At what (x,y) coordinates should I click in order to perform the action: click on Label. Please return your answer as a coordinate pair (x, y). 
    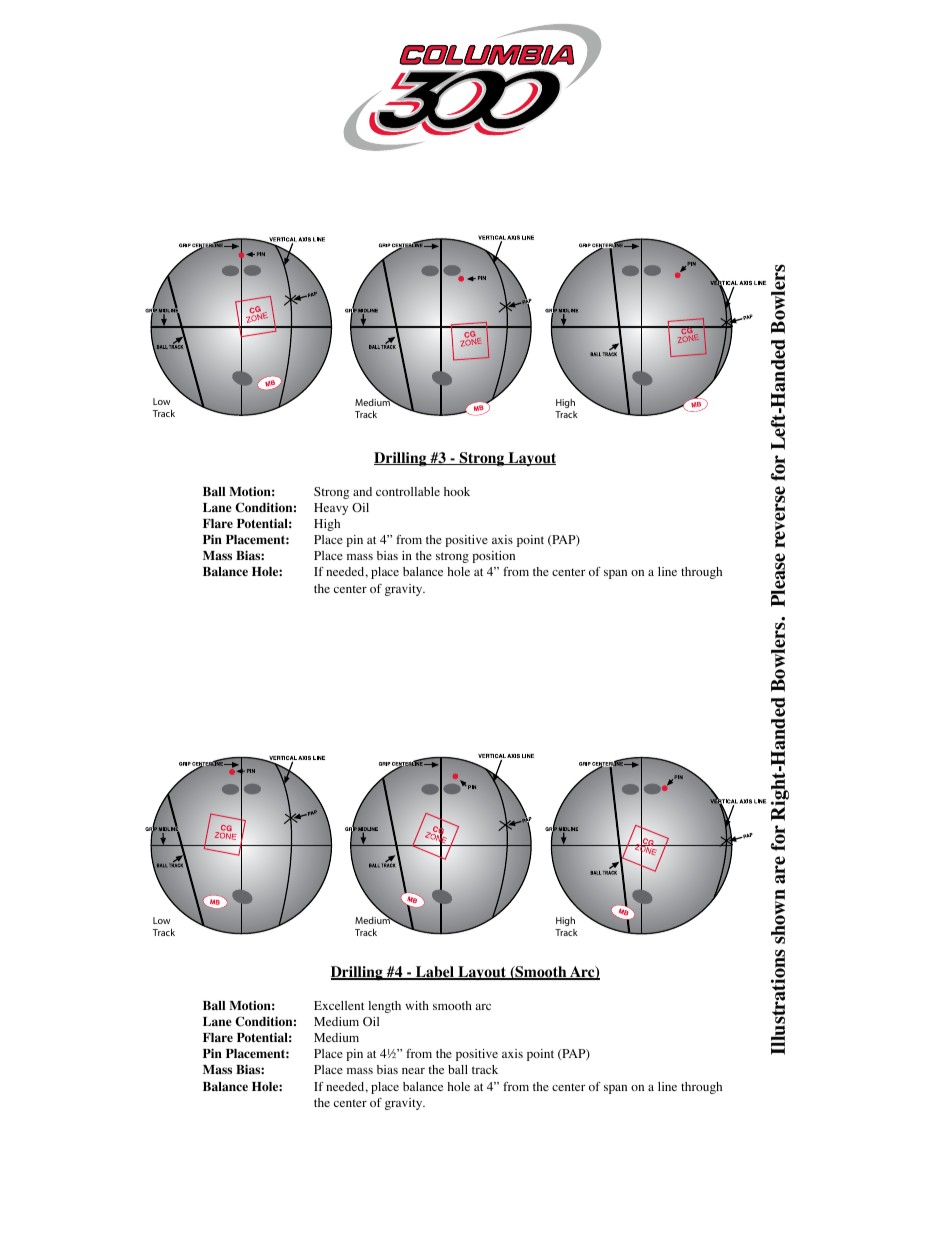
    Looking at the image, I should click on (435, 973).
